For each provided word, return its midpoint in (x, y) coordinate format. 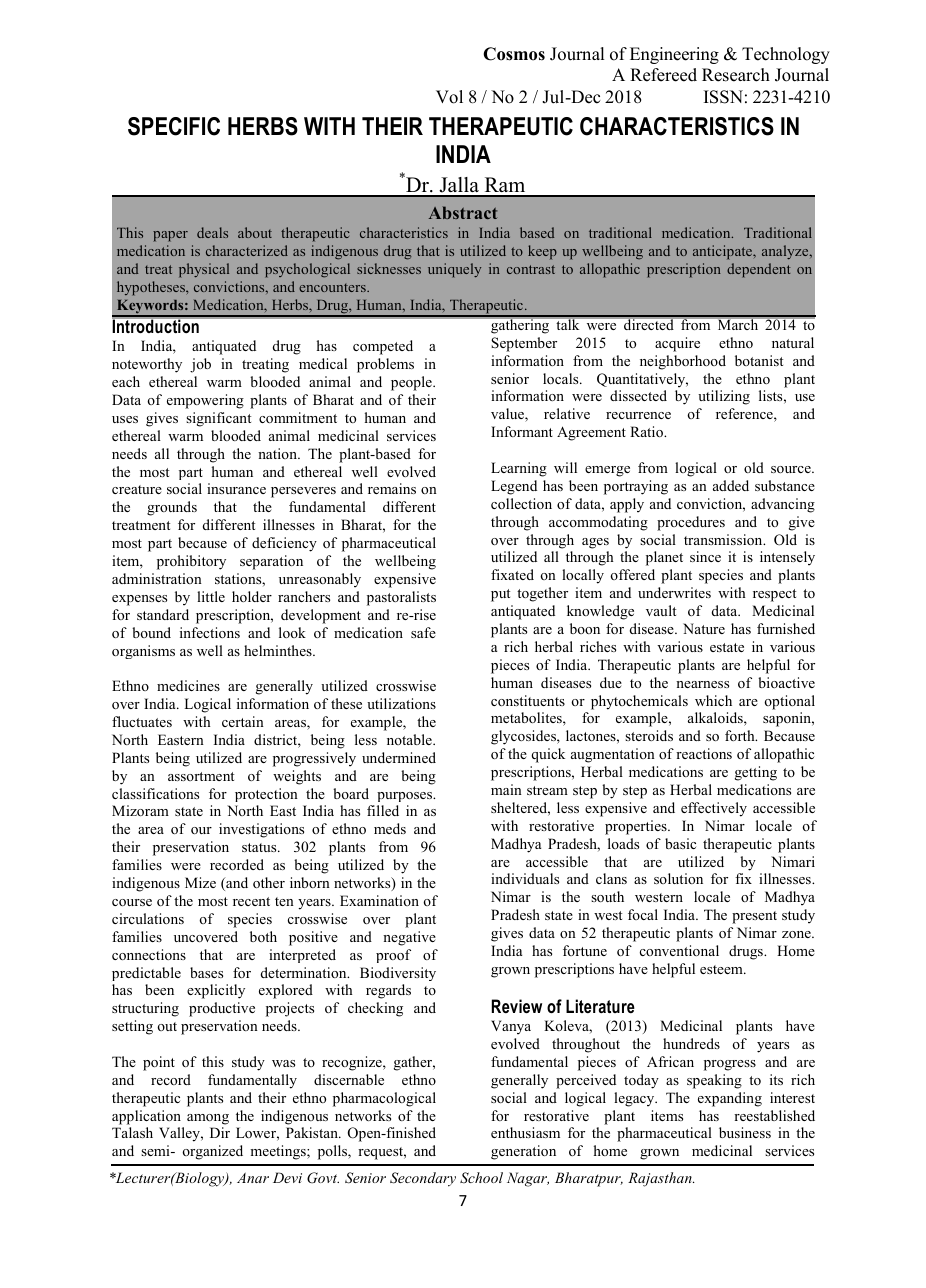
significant (218, 419)
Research (736, 75)
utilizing (724, 397)
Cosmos (514, 54)
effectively (714, 809)
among (208, 1119)
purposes (406, 797)
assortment (201, 776)
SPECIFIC (174, 126)
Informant (522, 431)
